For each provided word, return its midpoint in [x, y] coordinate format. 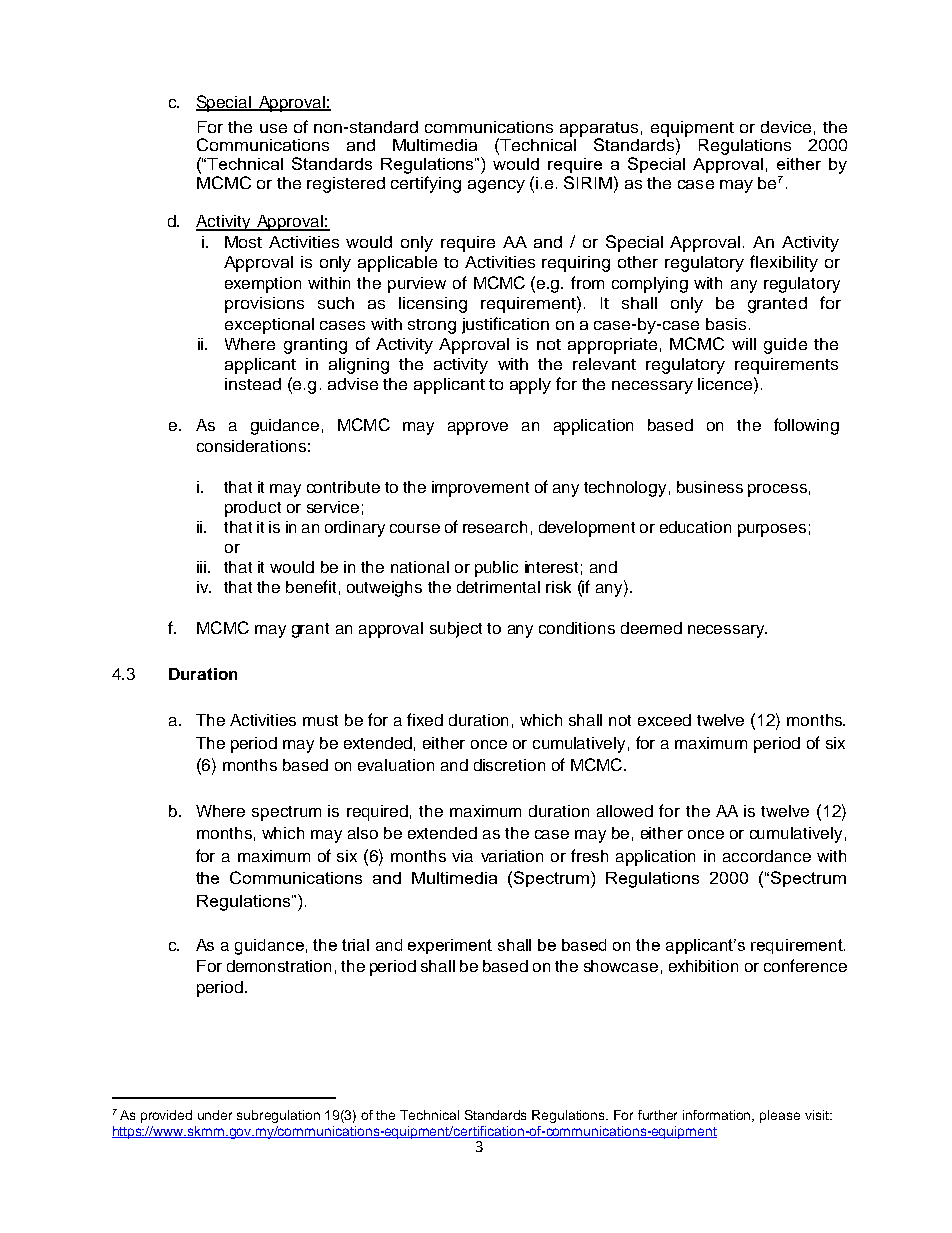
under [215, 1115]
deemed [651, 628]
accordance [767, 856]
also [363, 833]
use [273, 128]
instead [253, 384]
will [744, 344]
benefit [311, 586]
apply [530, 386]
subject [456, 630]
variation [512, 856]
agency [496, 186]
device [786, 127]
